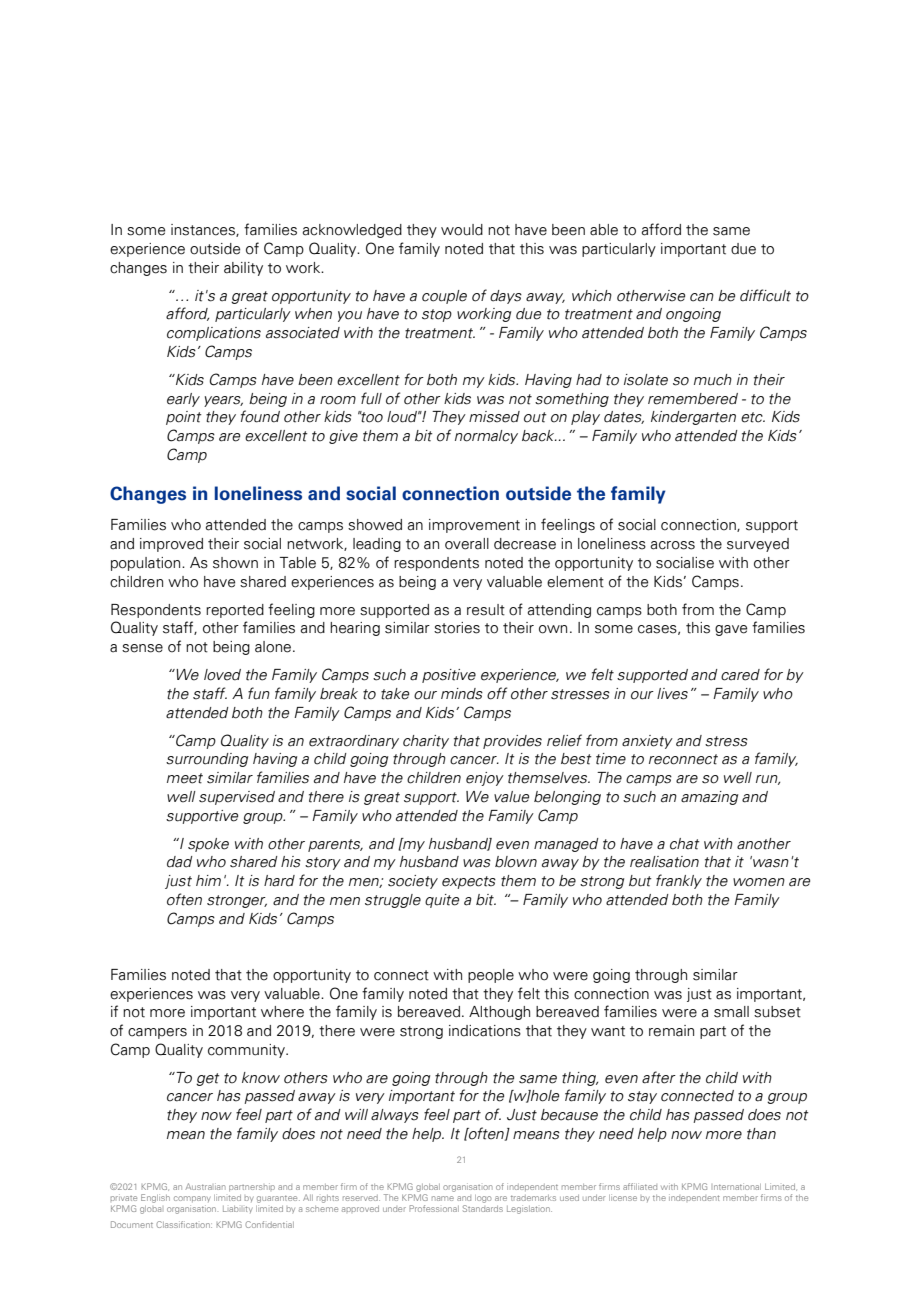 Image resolution: width=924 pixels, height=1308 pixels. I want to click on overall, so click(467, 544).
